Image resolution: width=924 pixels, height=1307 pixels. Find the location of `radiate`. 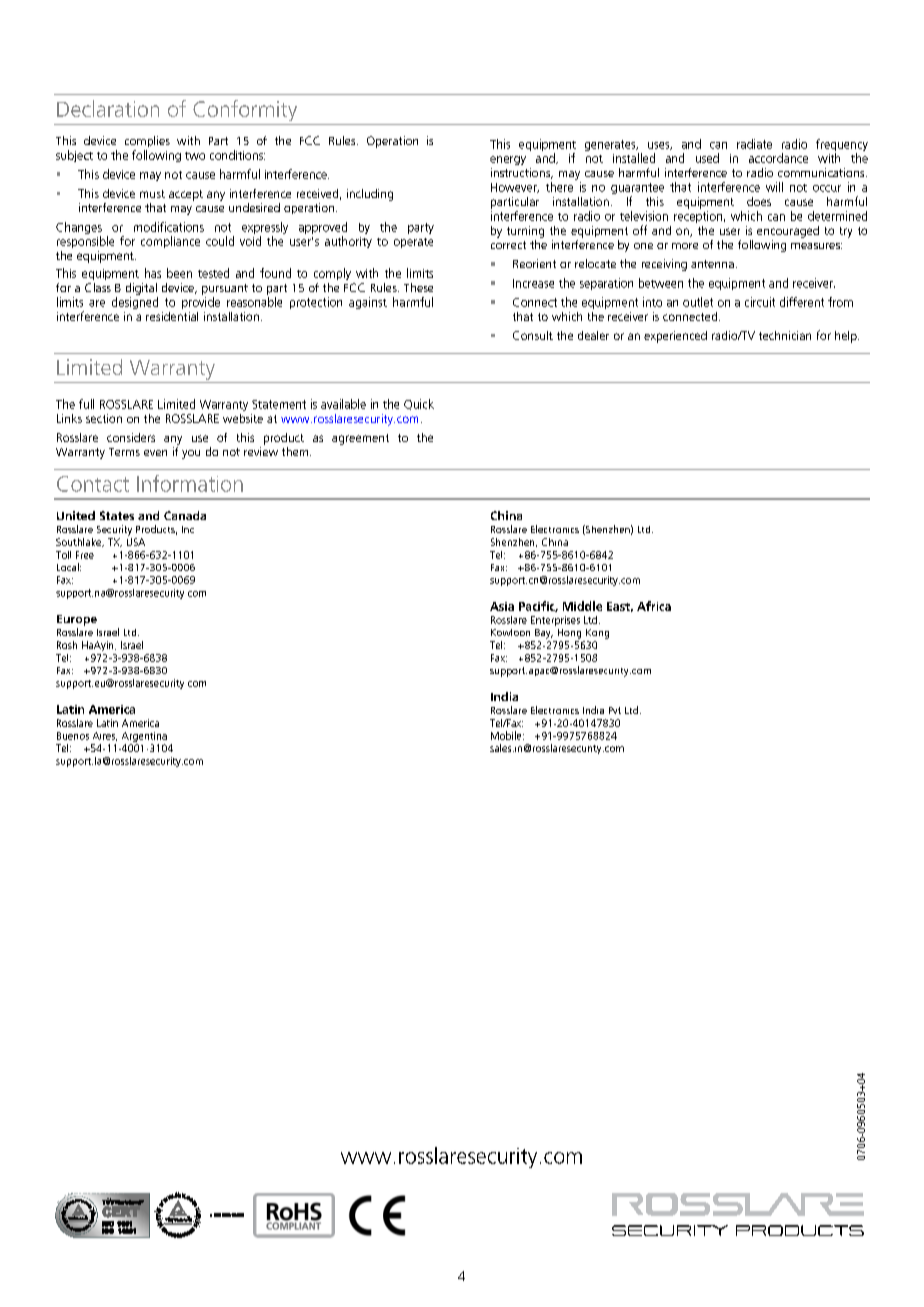

radiate is located at coordinates (754, 144).
